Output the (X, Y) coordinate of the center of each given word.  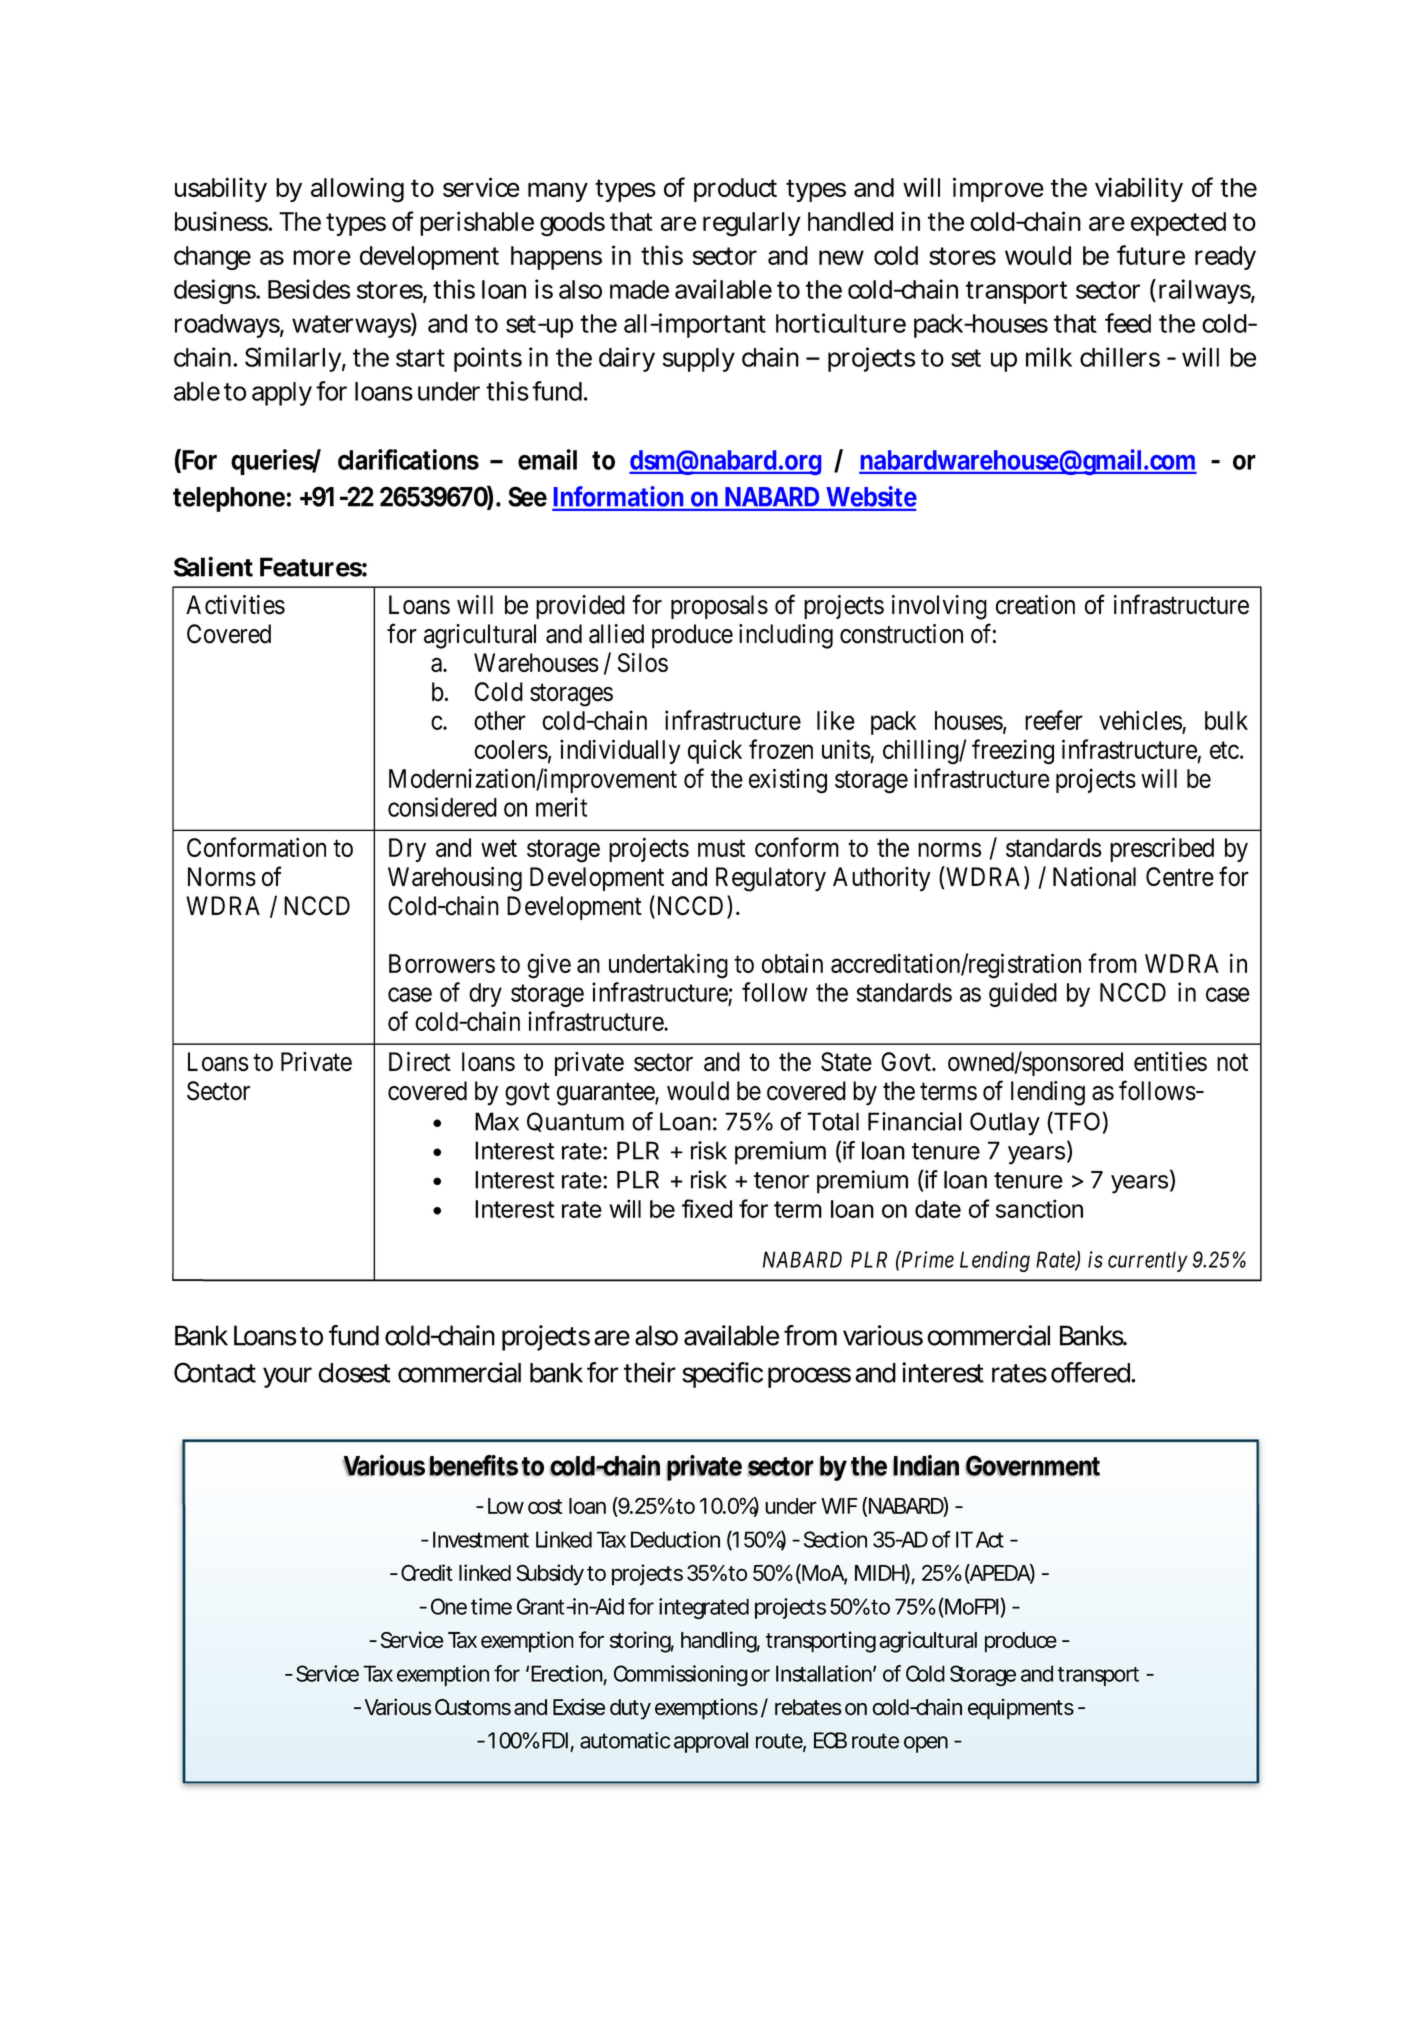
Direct (420, 1062)
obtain (792, 963)
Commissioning (681, 1675)
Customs (473, 1707)
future (1151, 255)
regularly (752, 224)
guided (1023, 994)
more (322, 257)
